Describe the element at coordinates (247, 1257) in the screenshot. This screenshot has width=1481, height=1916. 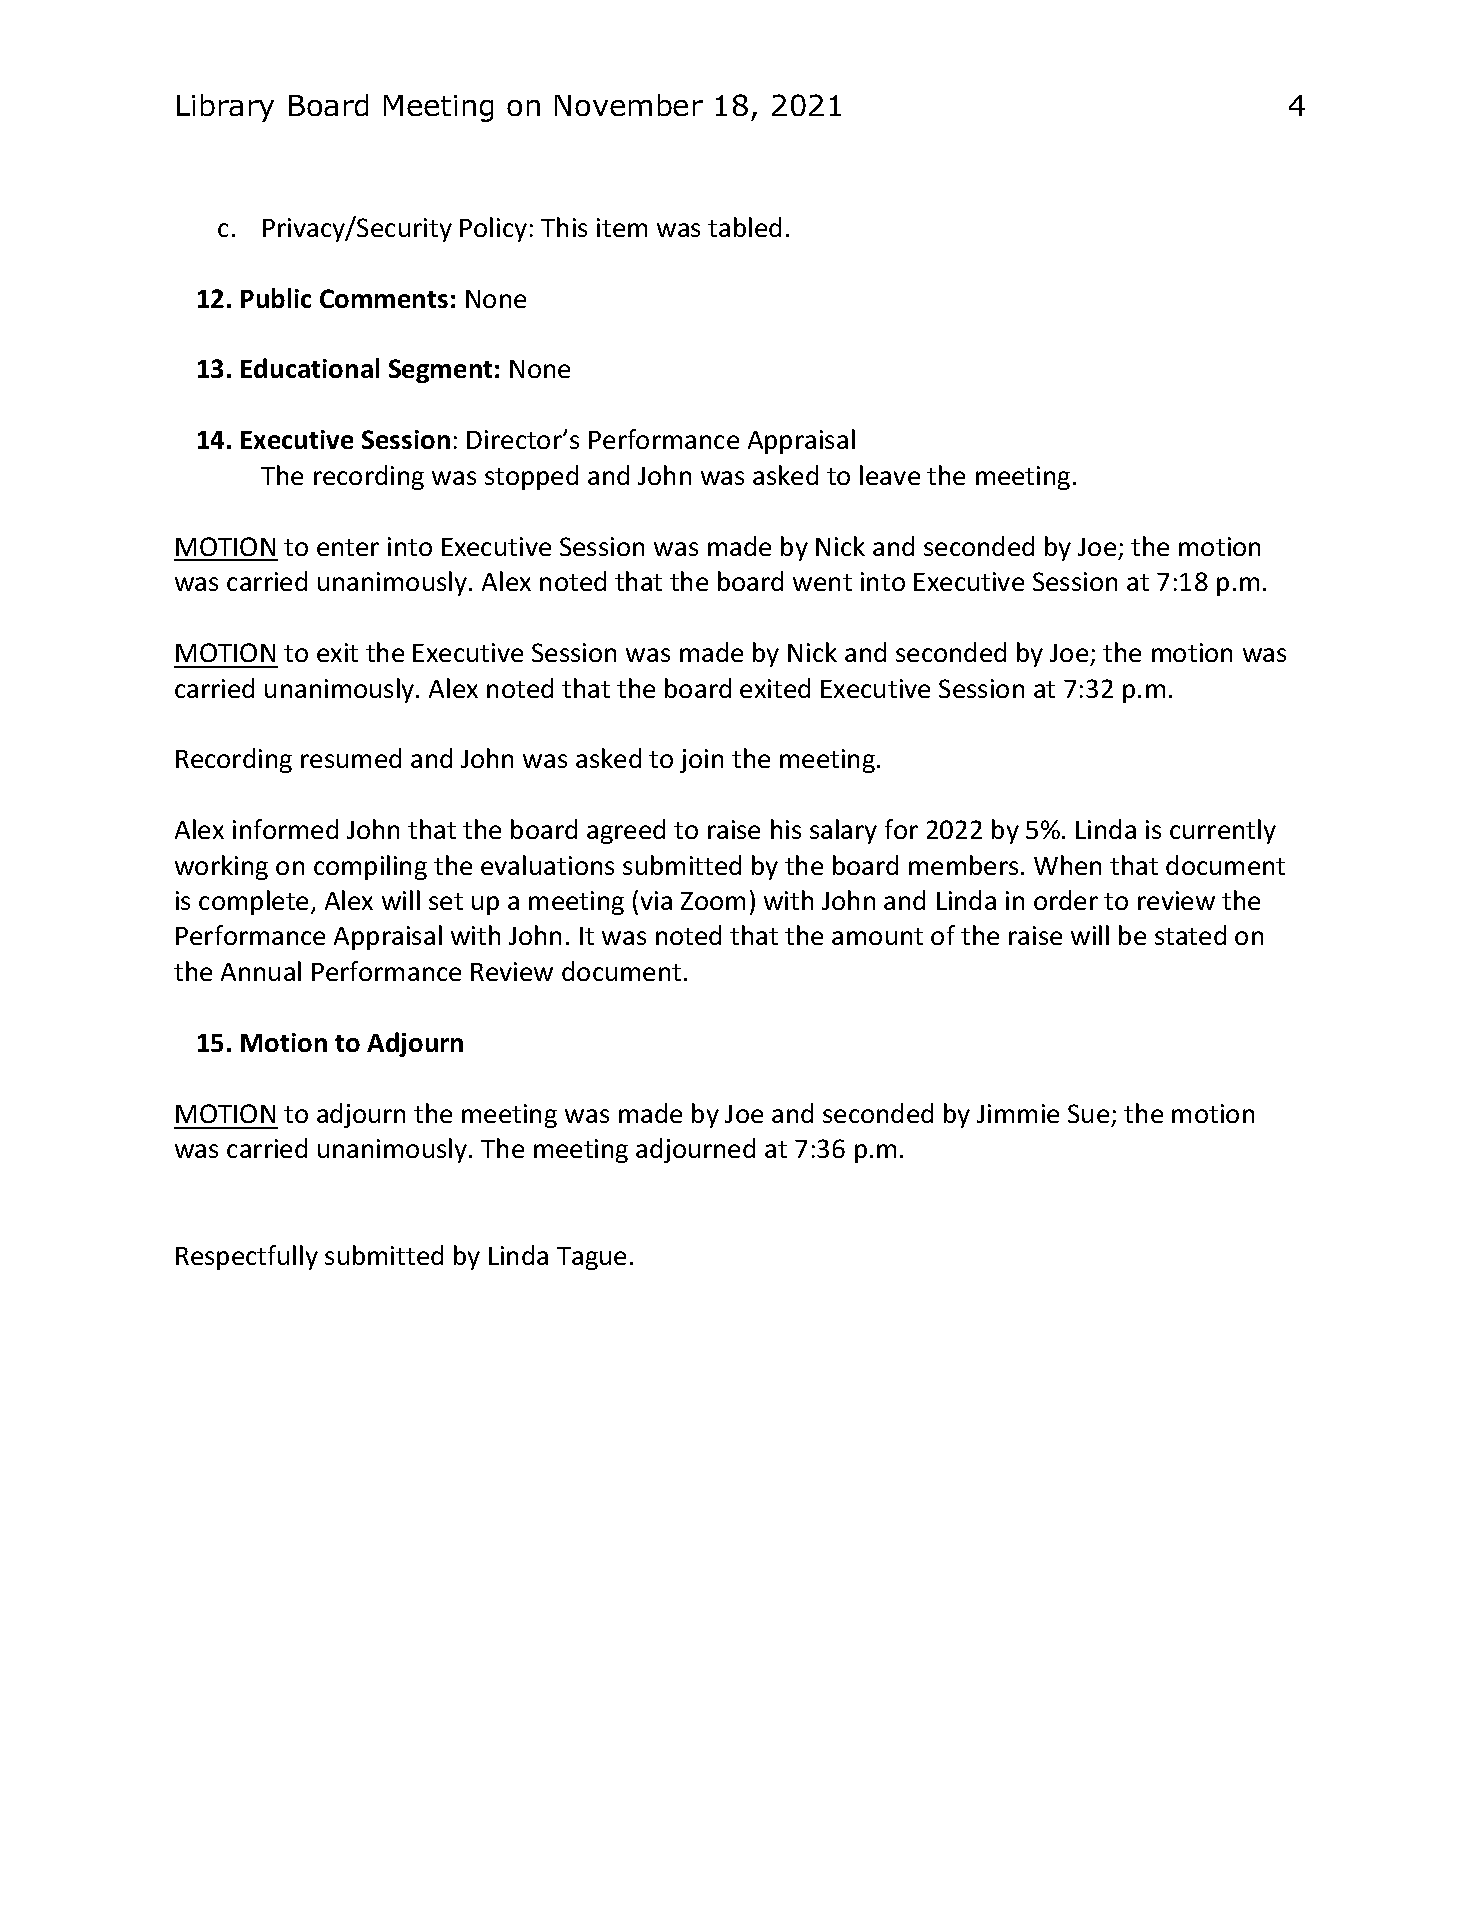
I see `Respectfully` at that location.
